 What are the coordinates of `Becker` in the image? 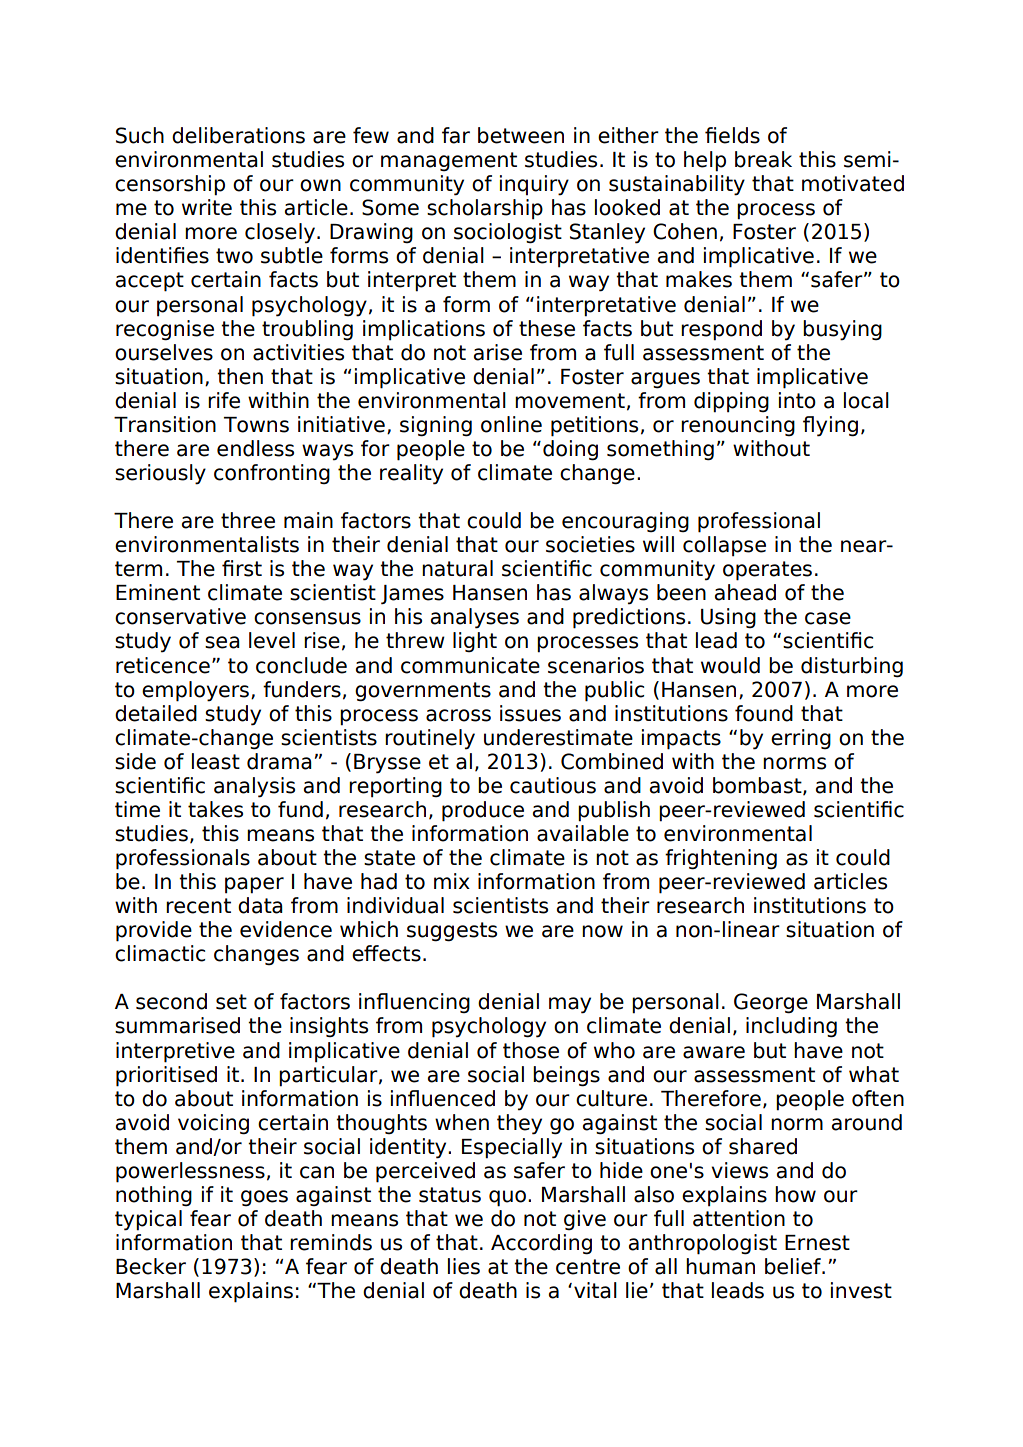 It's located at (151, 1266).
